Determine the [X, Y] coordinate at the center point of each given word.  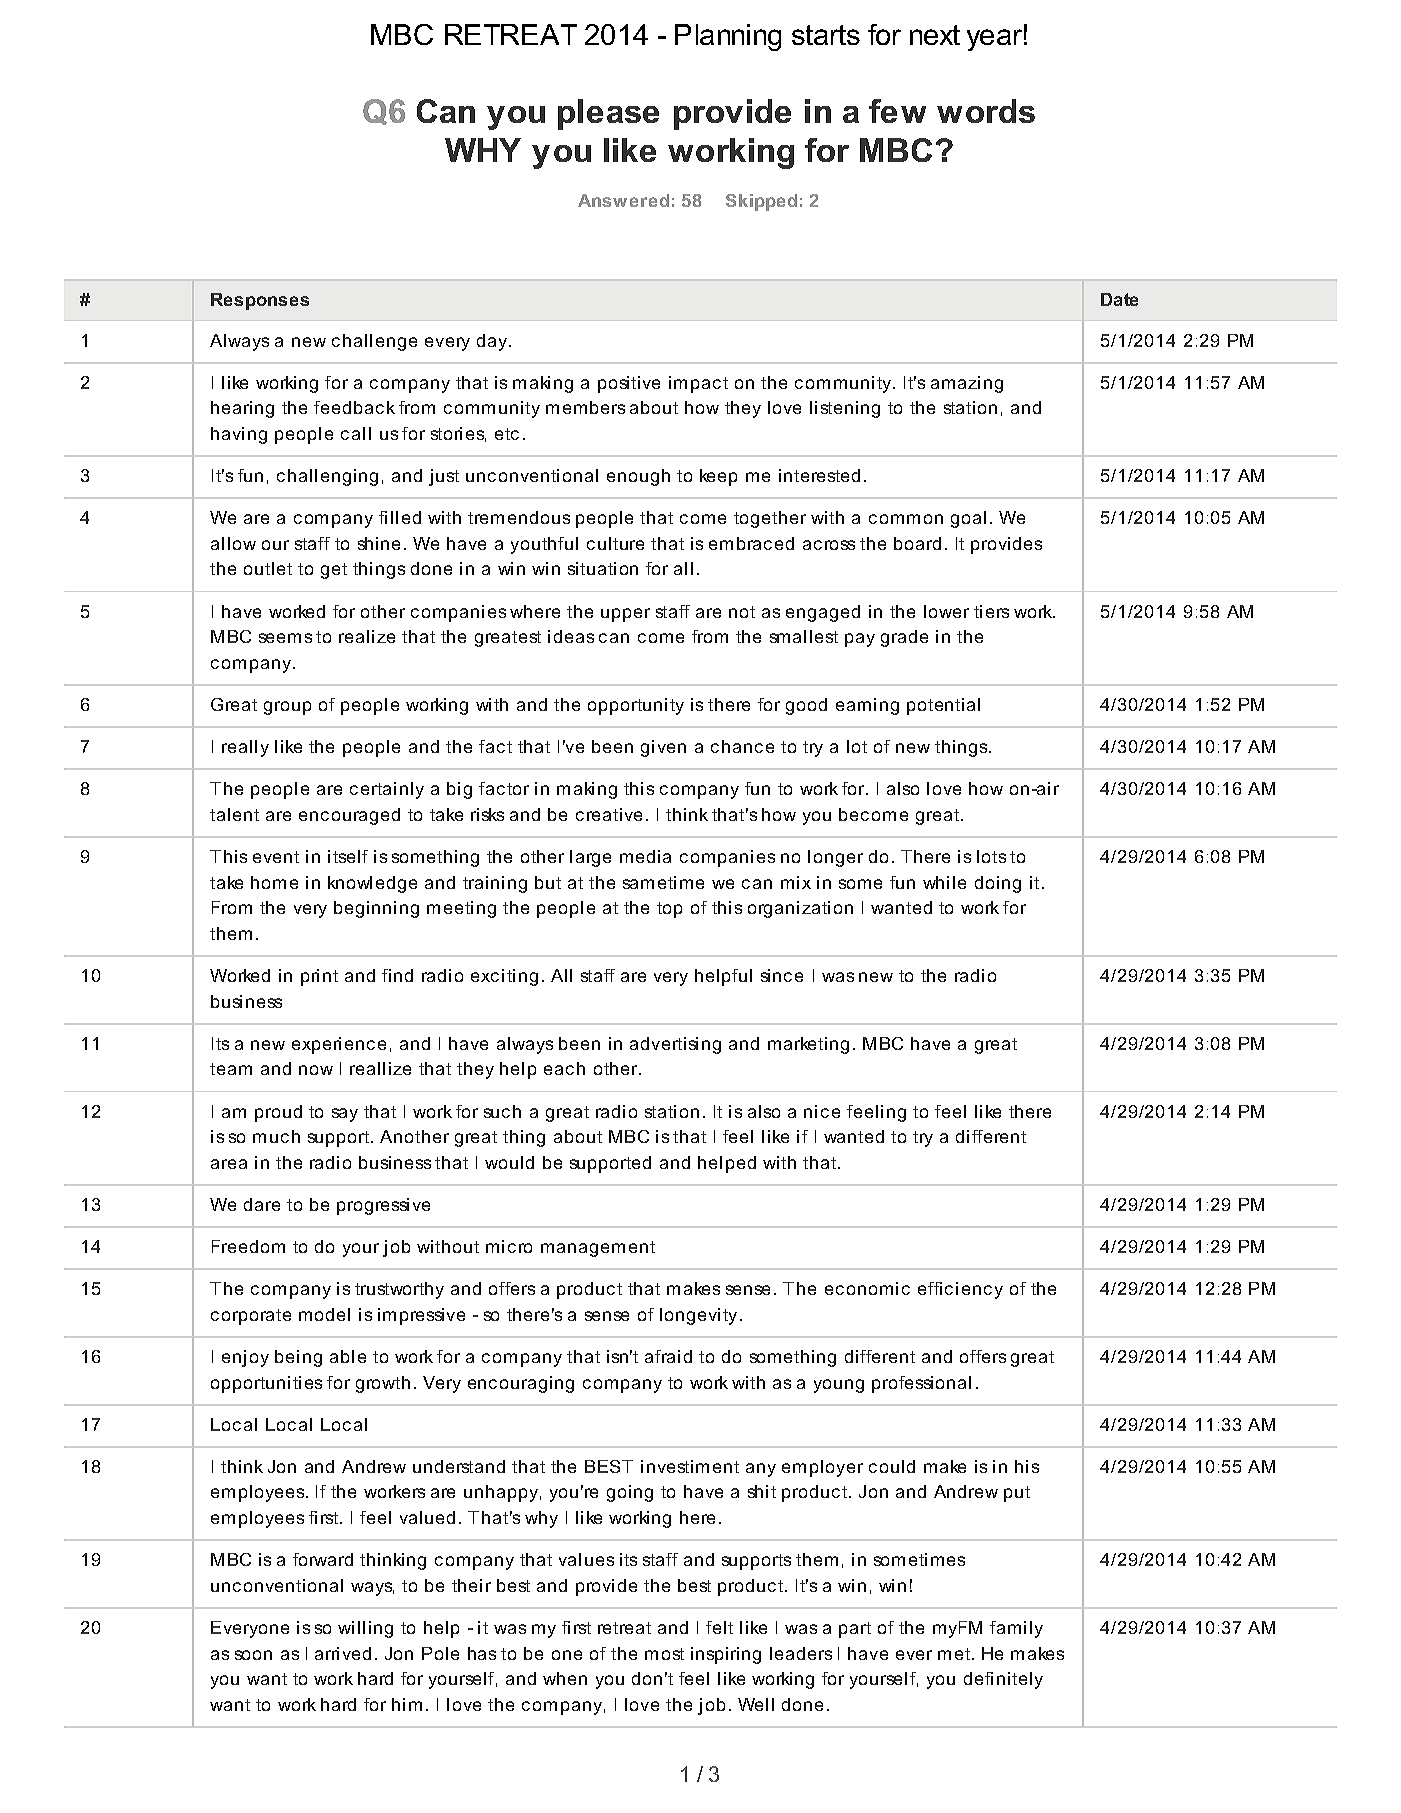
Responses [260, 301]
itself [348, 856]
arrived [343, 1653]
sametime [663, 882]
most [664, 1654]
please [608, 114]
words [986, 111]
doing [998, 884]
